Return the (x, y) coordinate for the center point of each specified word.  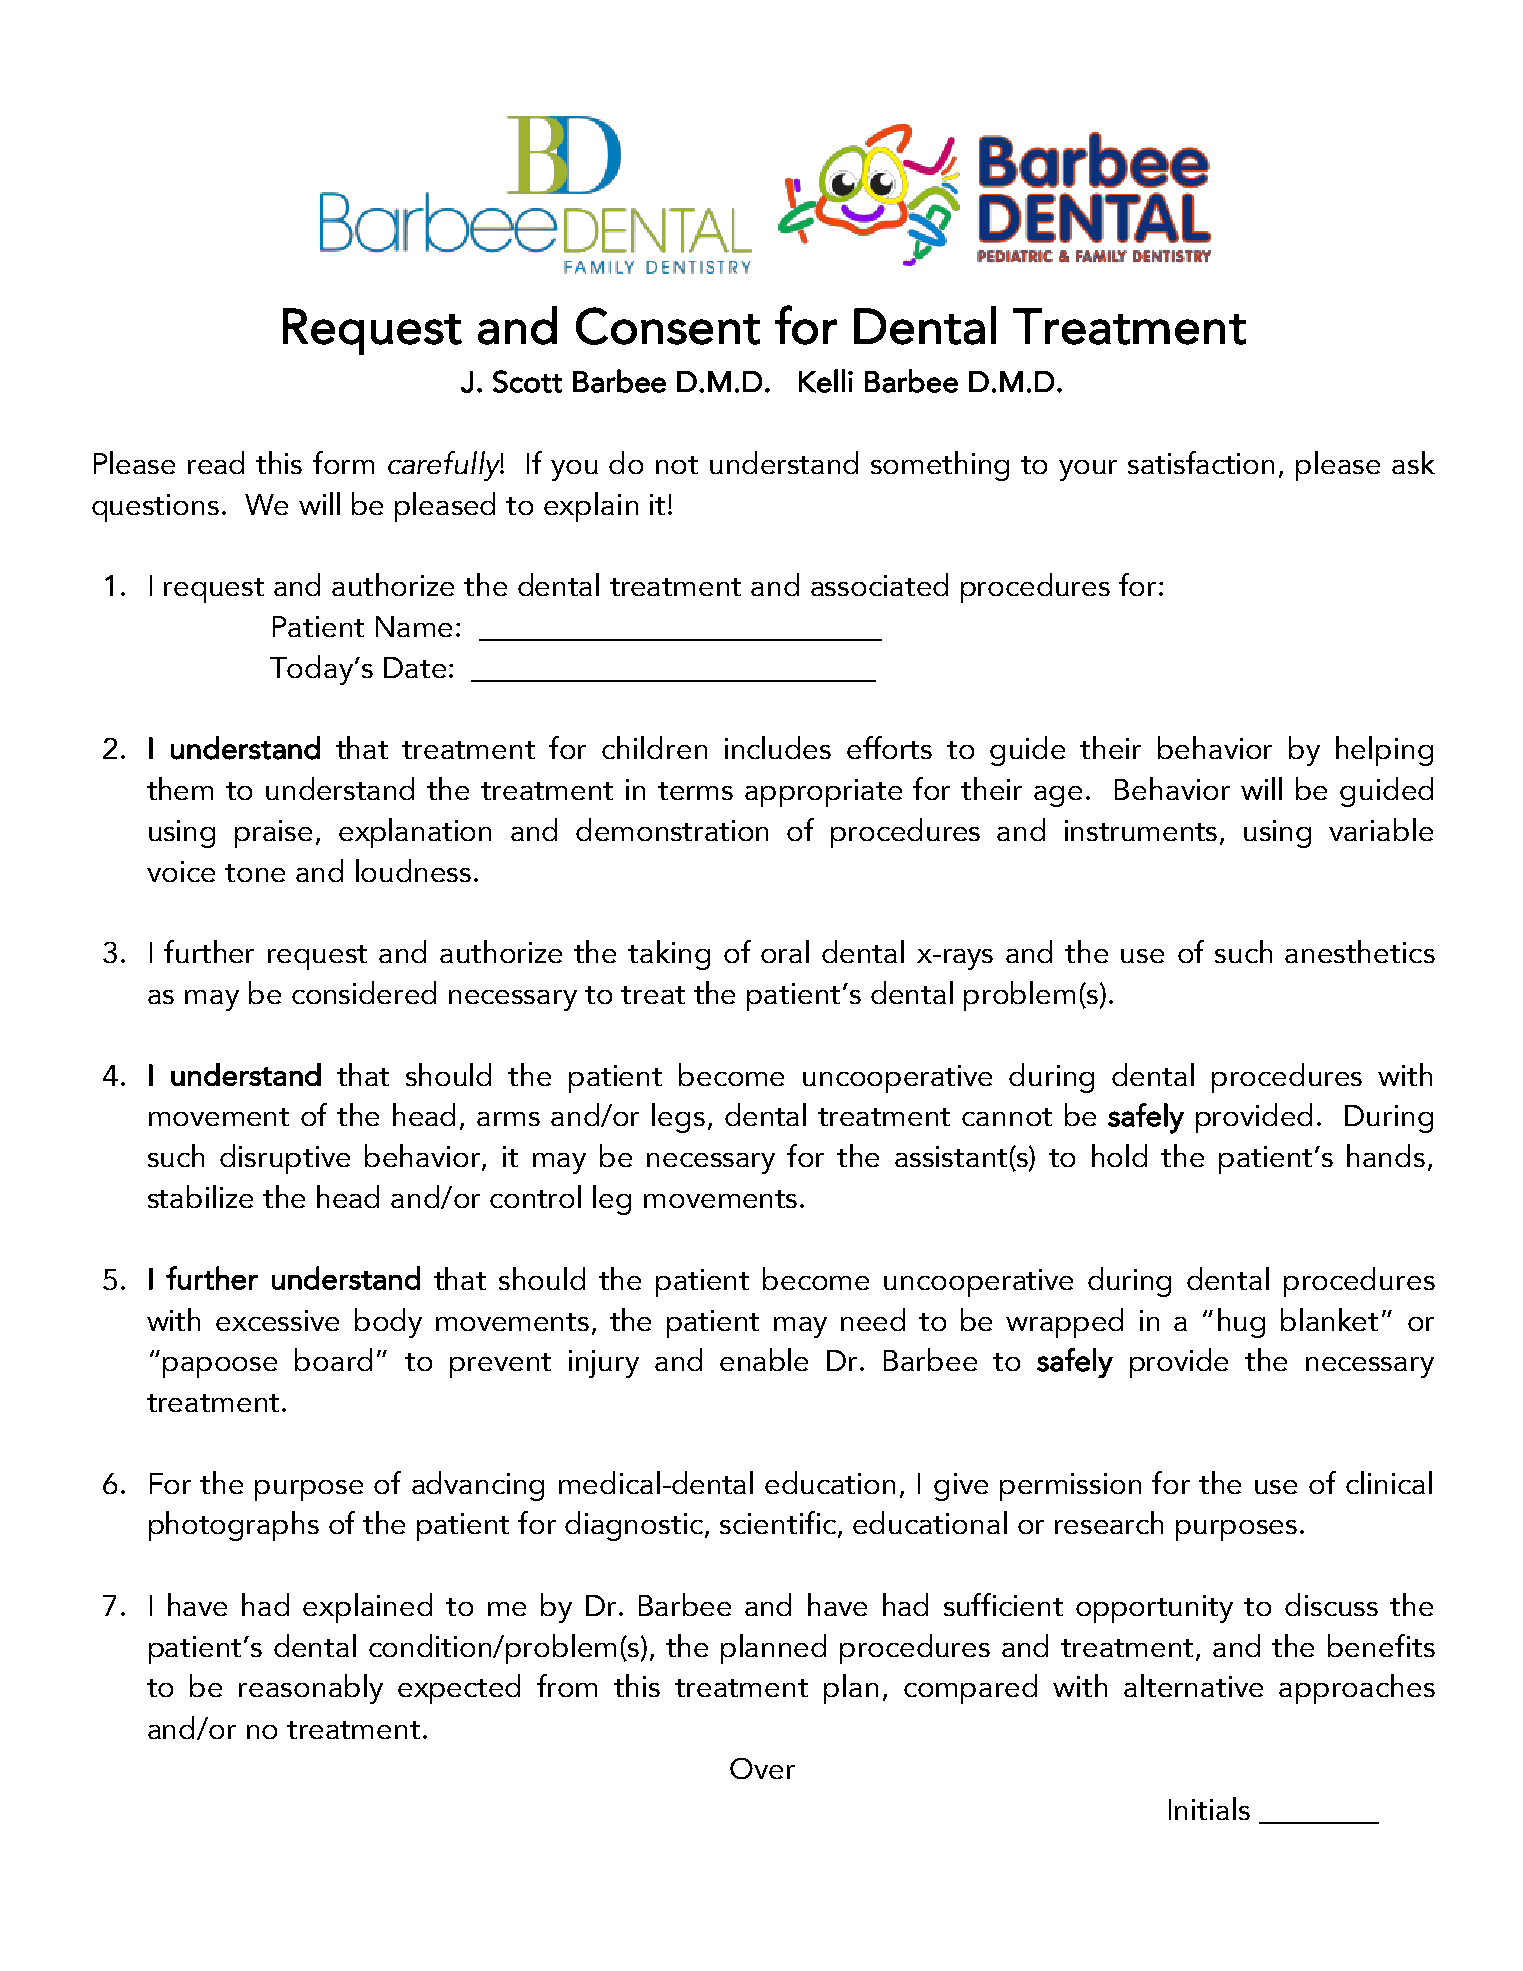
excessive (277, 1320)
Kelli (826, 381)
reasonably (311, 1689)
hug (1241, 1323)
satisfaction (1201, 462)
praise (273, 834)
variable (1381, 829)
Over (762, 1768)
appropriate (823, 793)
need (873, 1319)
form (343, 462)
